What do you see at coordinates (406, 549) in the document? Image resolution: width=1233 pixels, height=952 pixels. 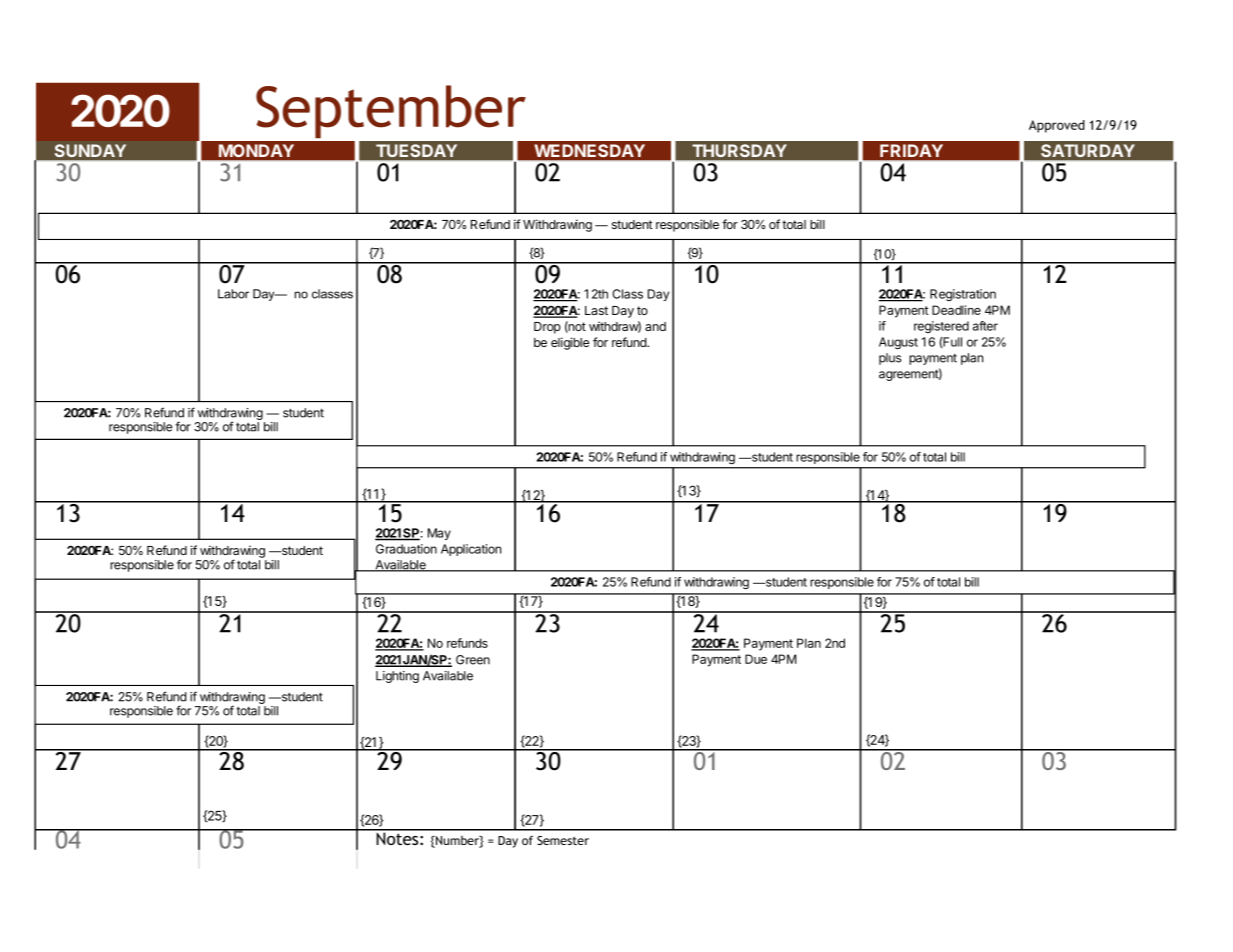 I see `Graduation` at bounding box center [406, 549].
